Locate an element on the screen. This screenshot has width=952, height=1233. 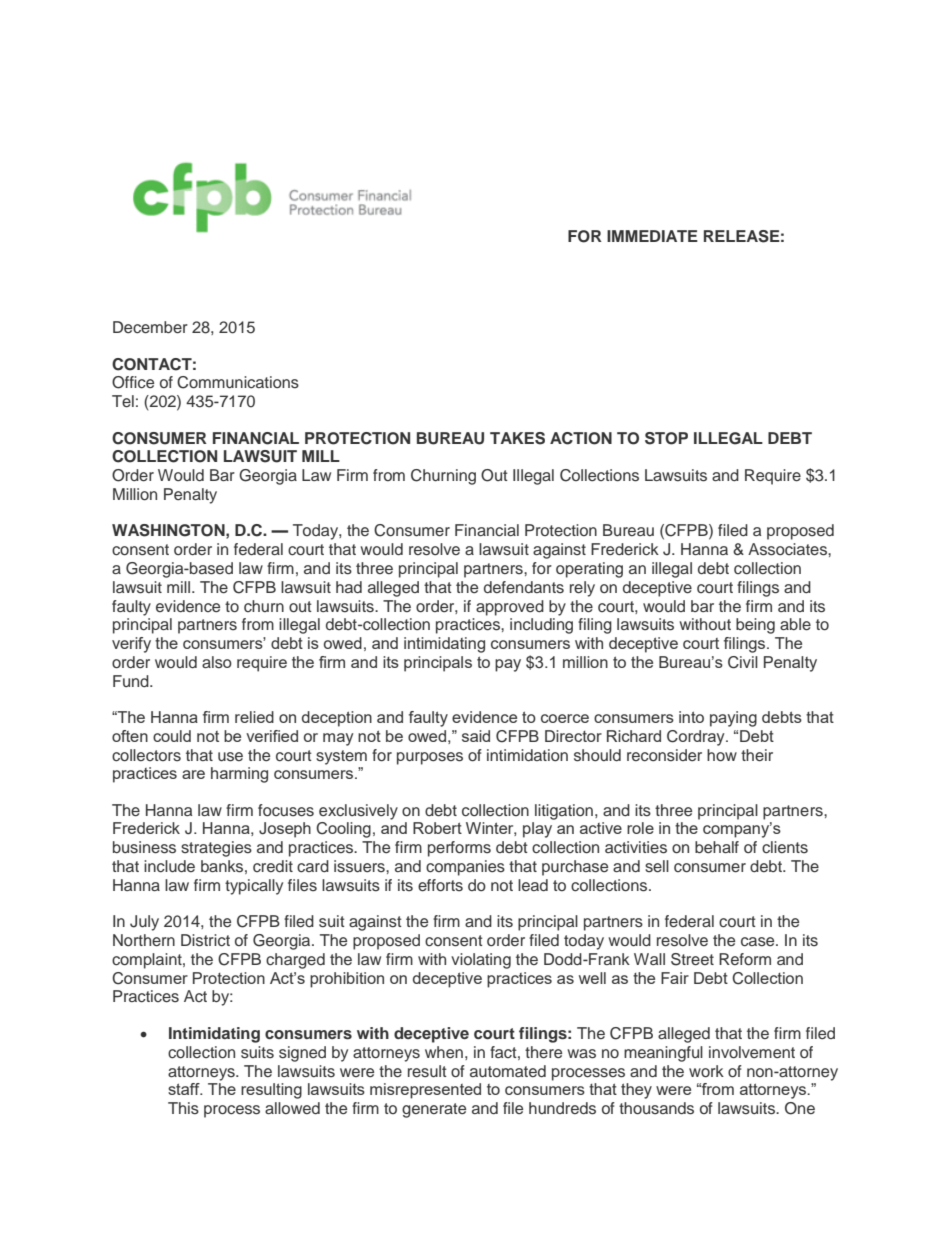
misrepresented is located at coordinates (425, 1091).
